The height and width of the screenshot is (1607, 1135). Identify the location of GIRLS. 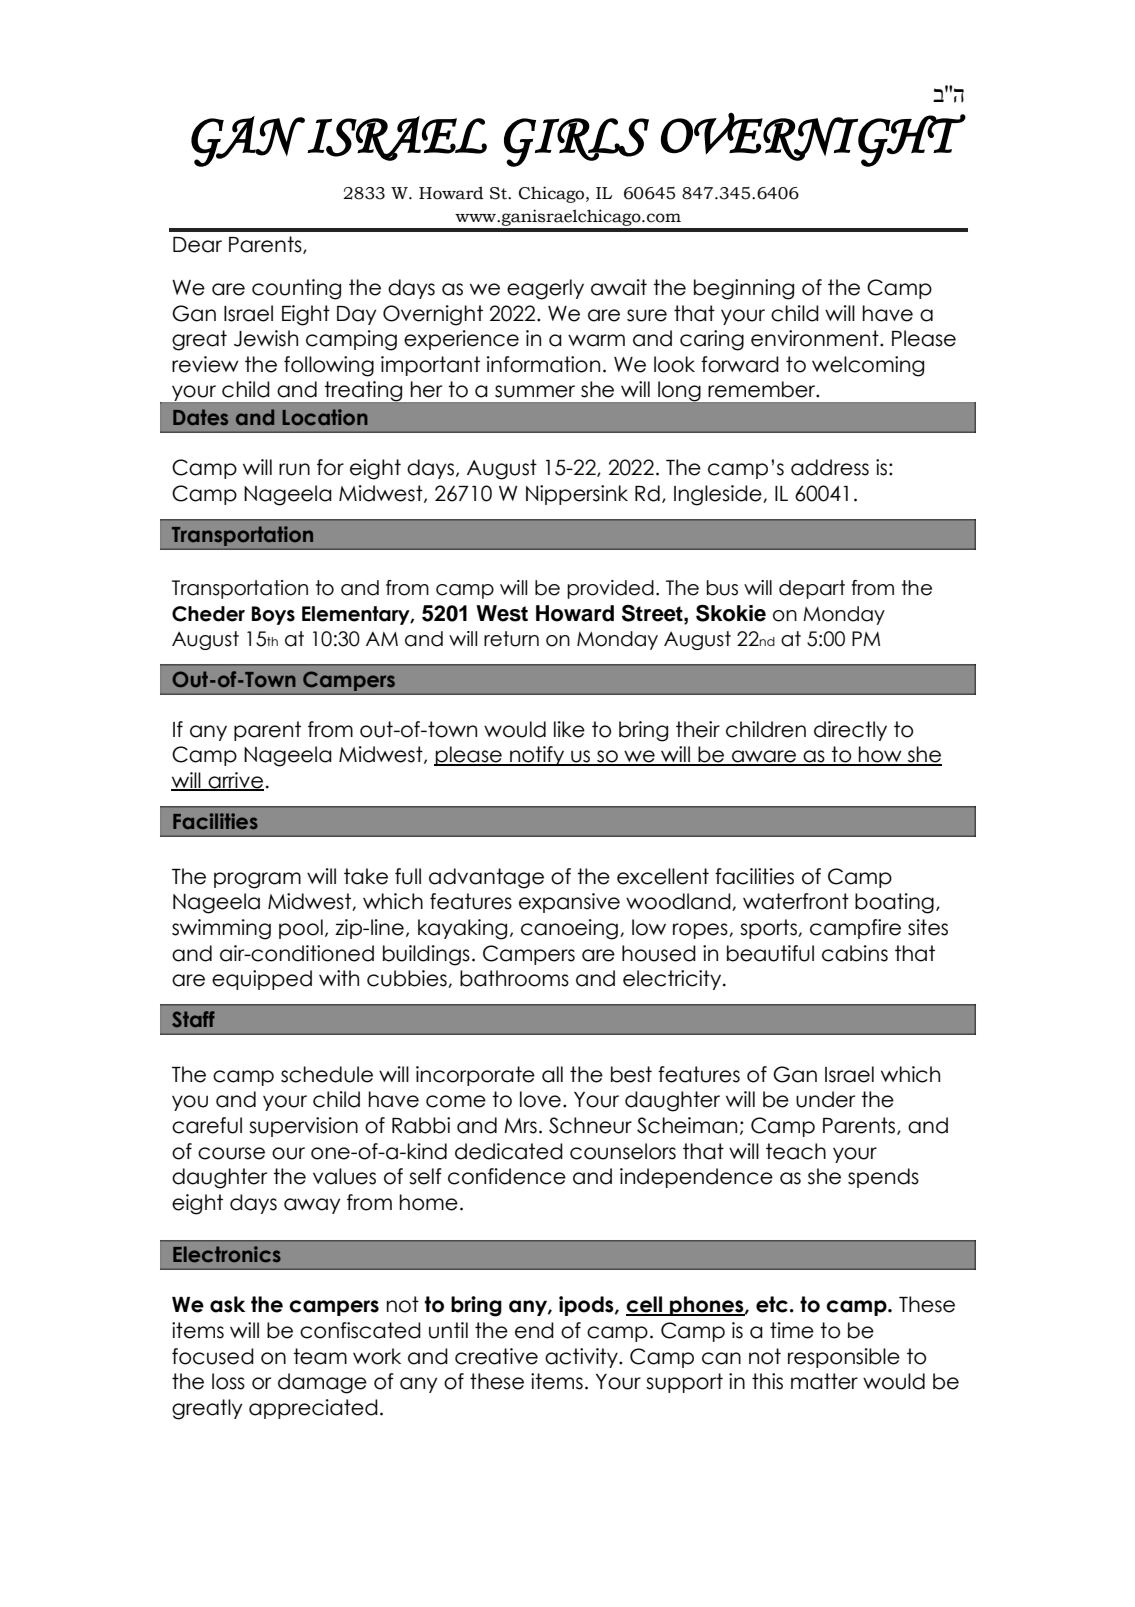
(576, 142).
